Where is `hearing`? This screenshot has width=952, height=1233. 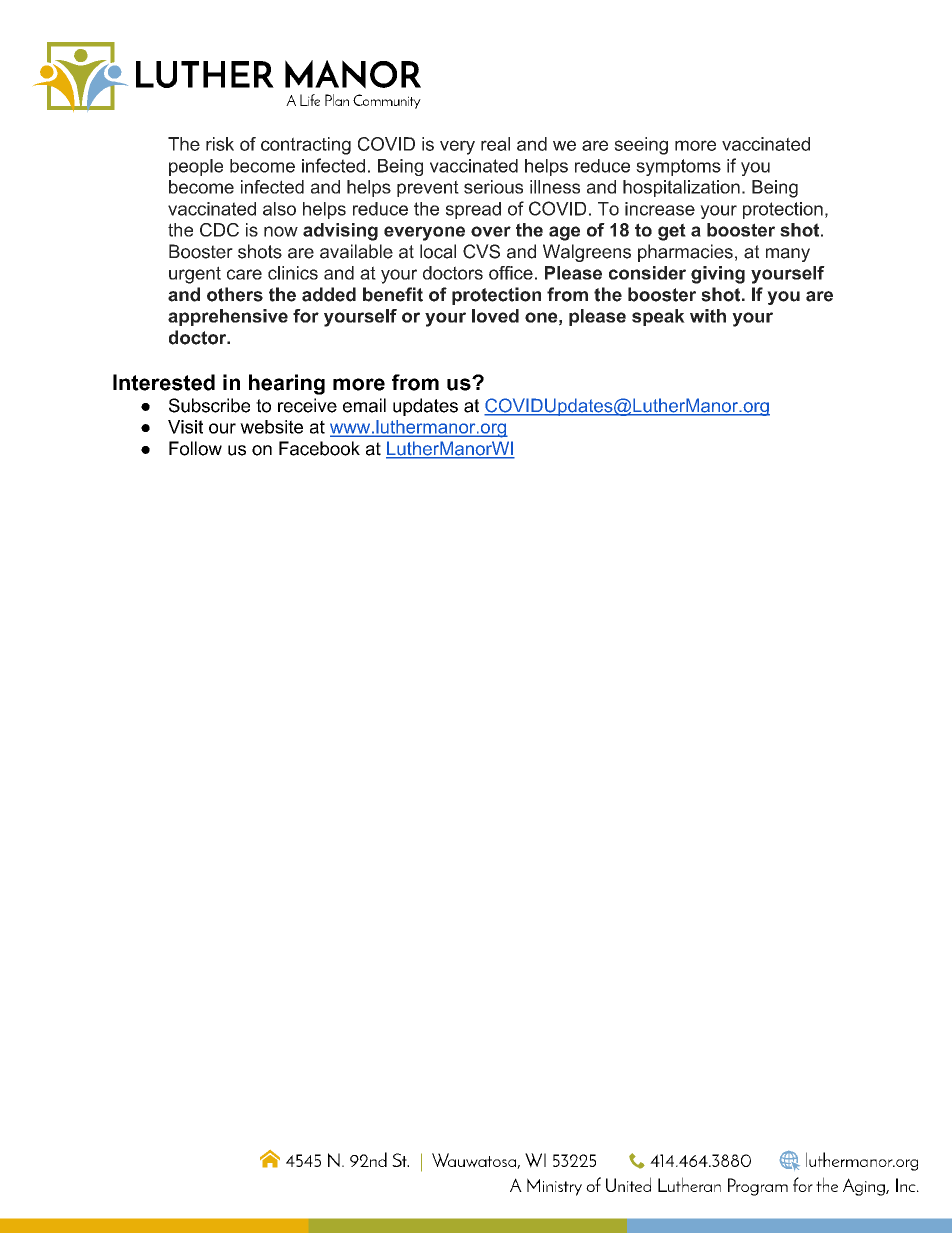
hearing is located at coordinates (287, 384).
